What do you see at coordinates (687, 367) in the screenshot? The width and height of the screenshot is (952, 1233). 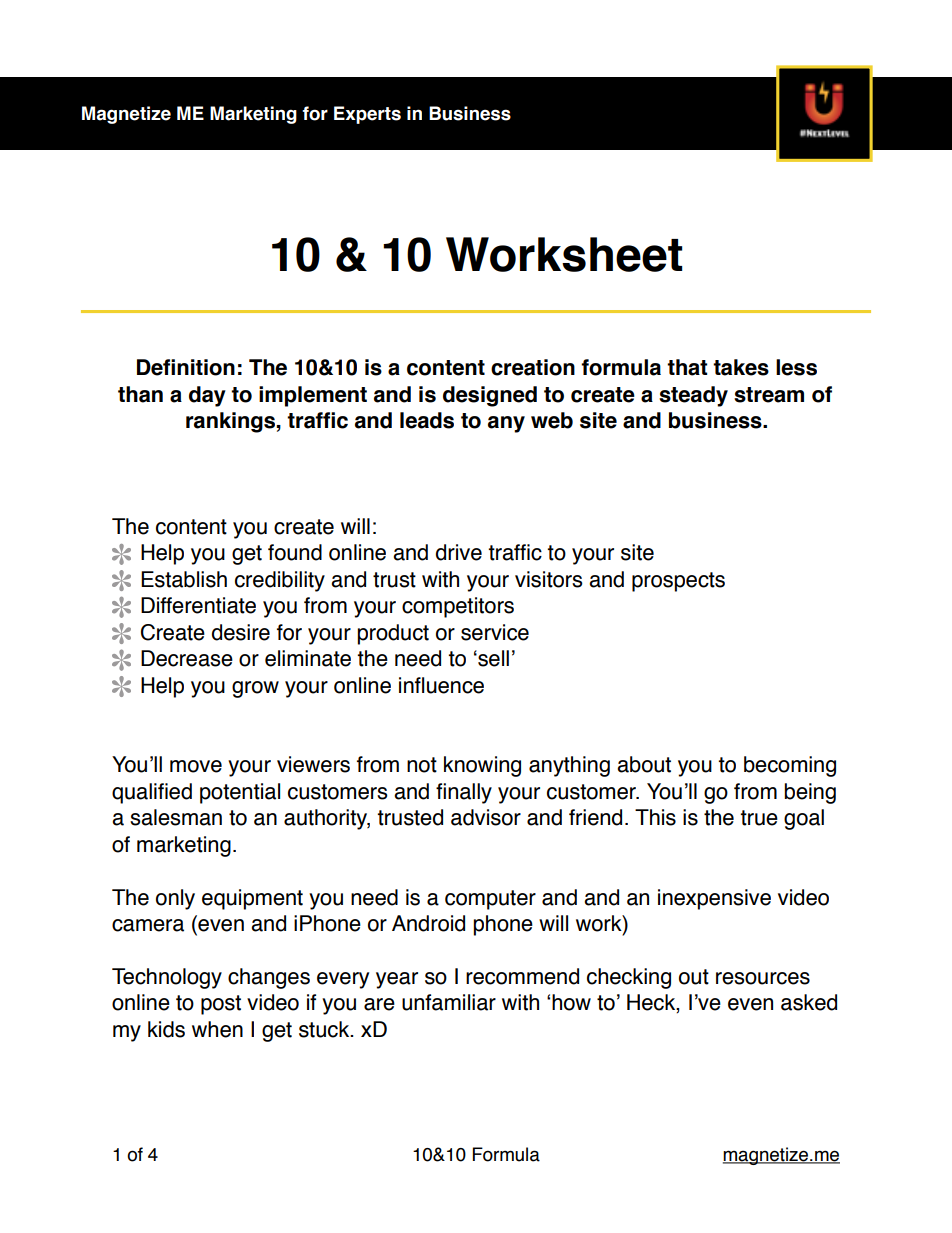 I see `that` at bounding box center [687, 367].
